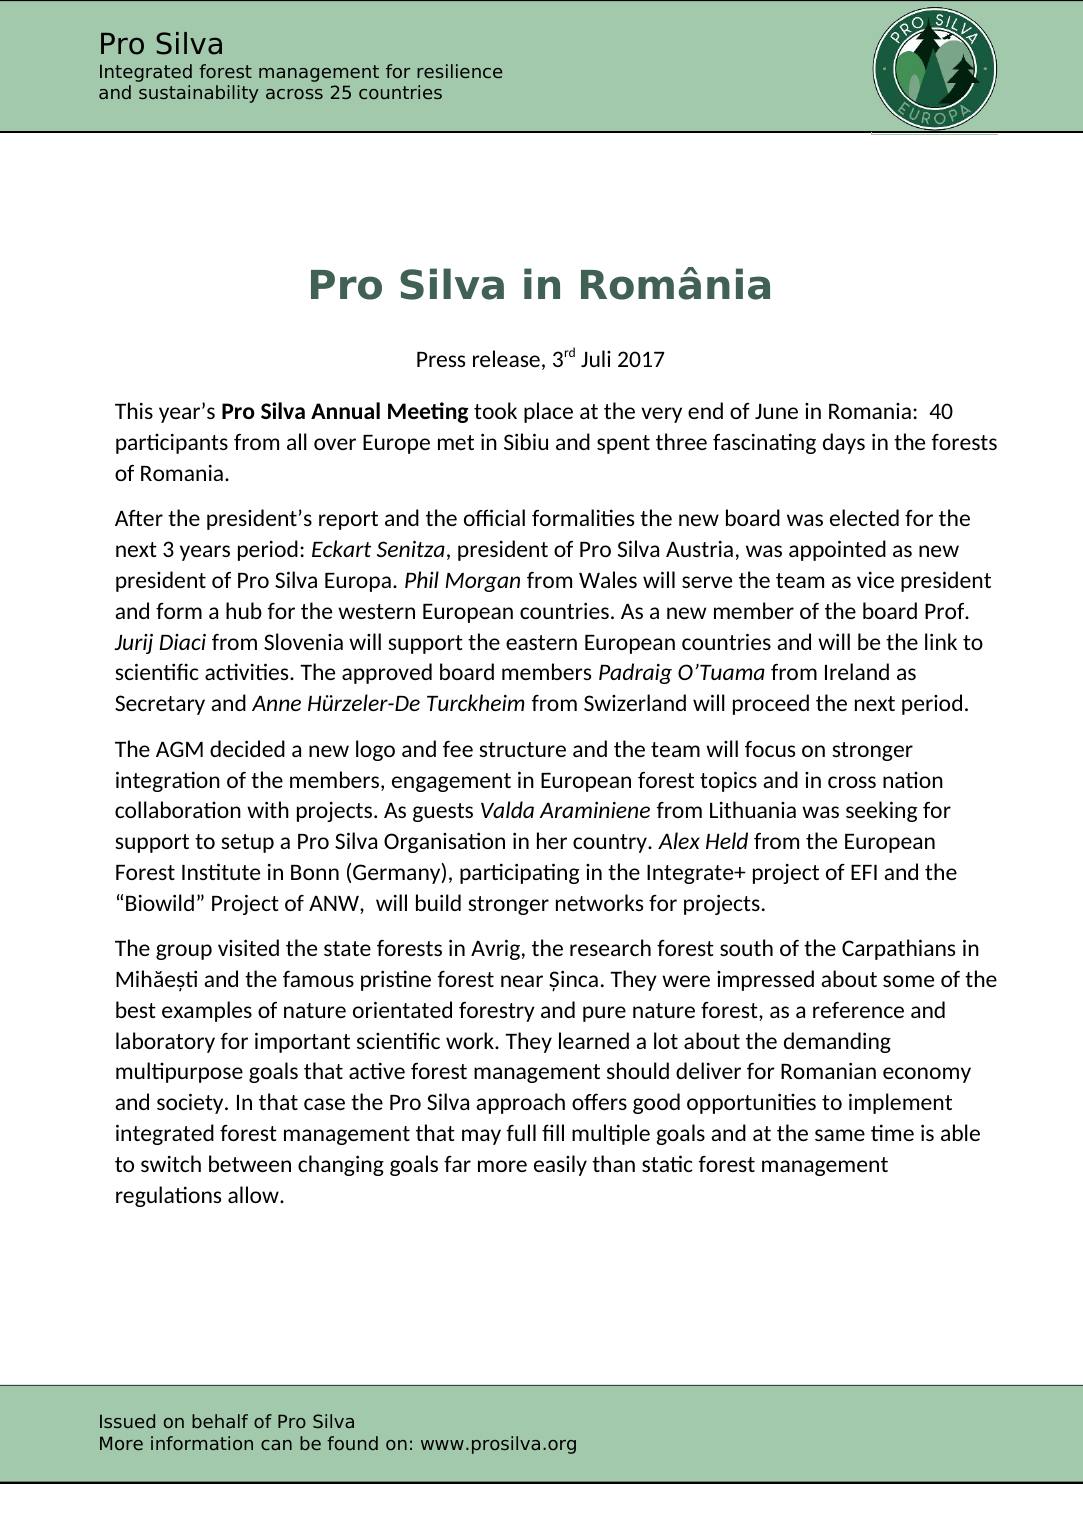 Image resolution: width=1083 pixels, height=1531 pixels. Describe the element at coordinates (844, 443) in the screenshot. I see `days` at that location.
